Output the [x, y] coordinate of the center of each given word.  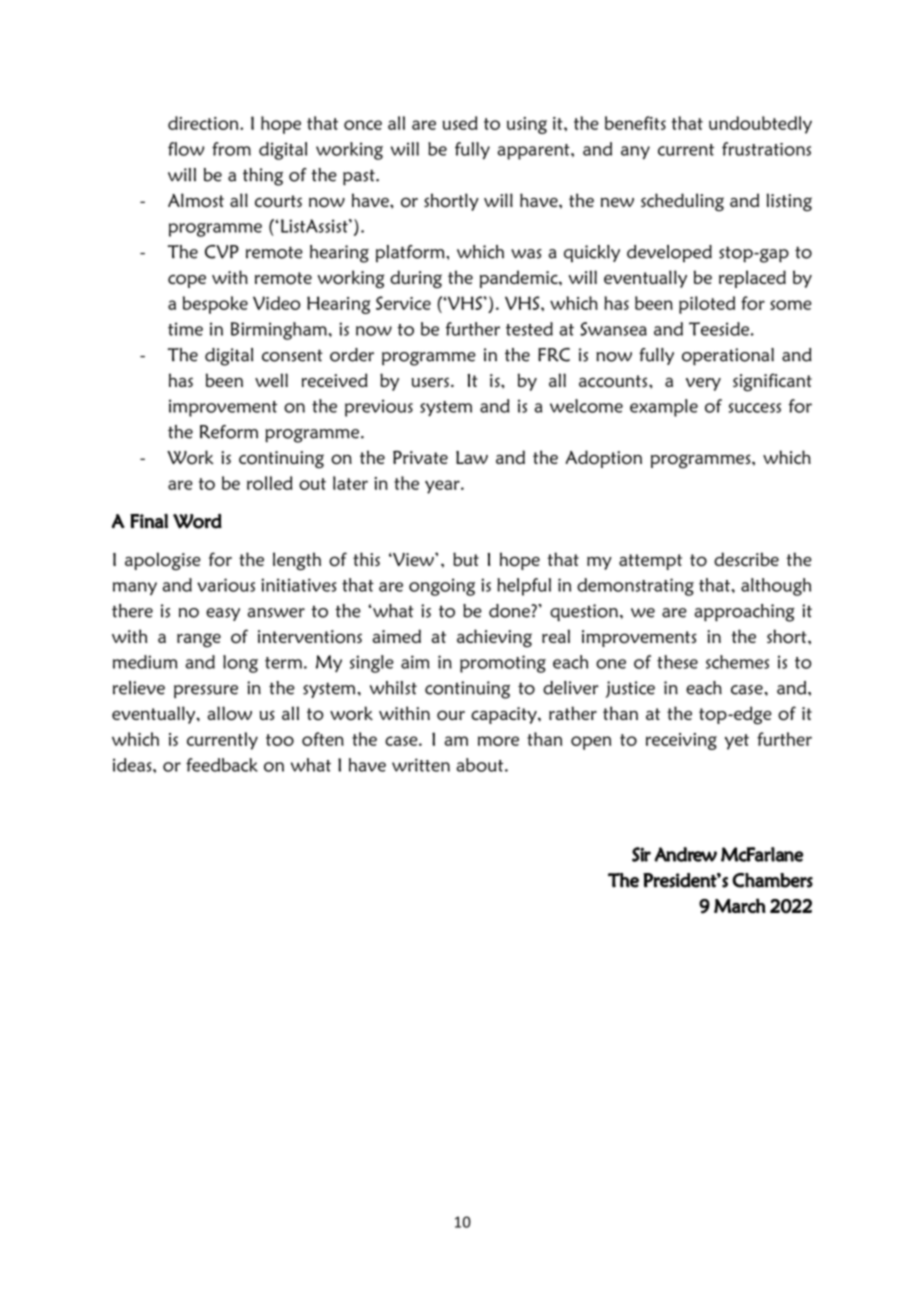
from [231, 149]
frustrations [766, 149]
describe [746, 559]
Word [197, 521]
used [459, 123]
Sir [641, 854]
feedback [222, 765]
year [443, 487]
